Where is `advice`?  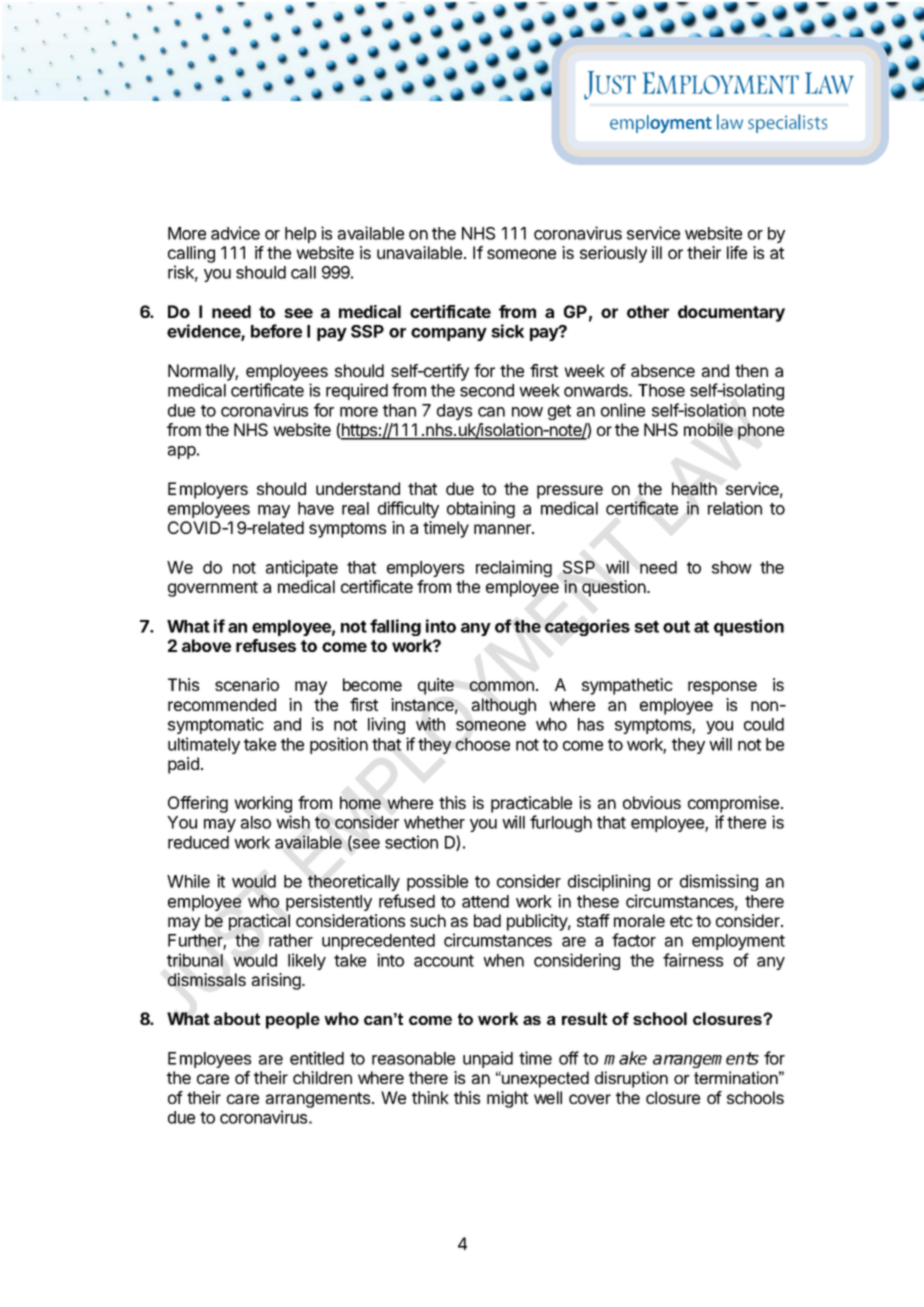
advice is located at coordinates (235, 233).
